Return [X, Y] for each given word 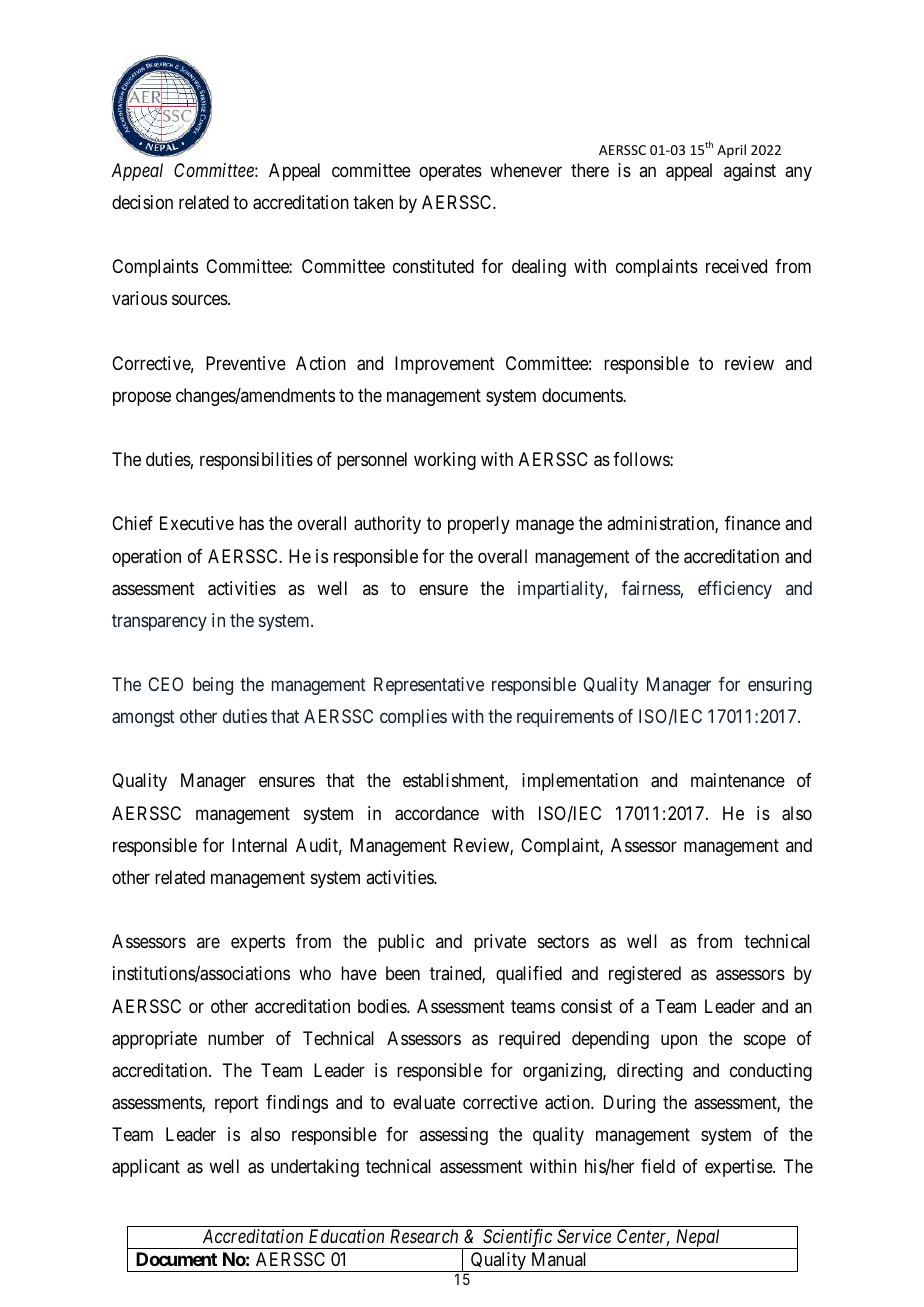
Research [424, 1236]
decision [142, 202]
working [445, 461]
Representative [429, 686]
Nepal [698, 1239]
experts [258, 944]
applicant [146, 1168]
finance [752, 523]
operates [450, 172]
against [750, 172]
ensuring [780, 686]
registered [645, 975]
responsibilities [256, 461]
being [213, 686]
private [500, 943]
